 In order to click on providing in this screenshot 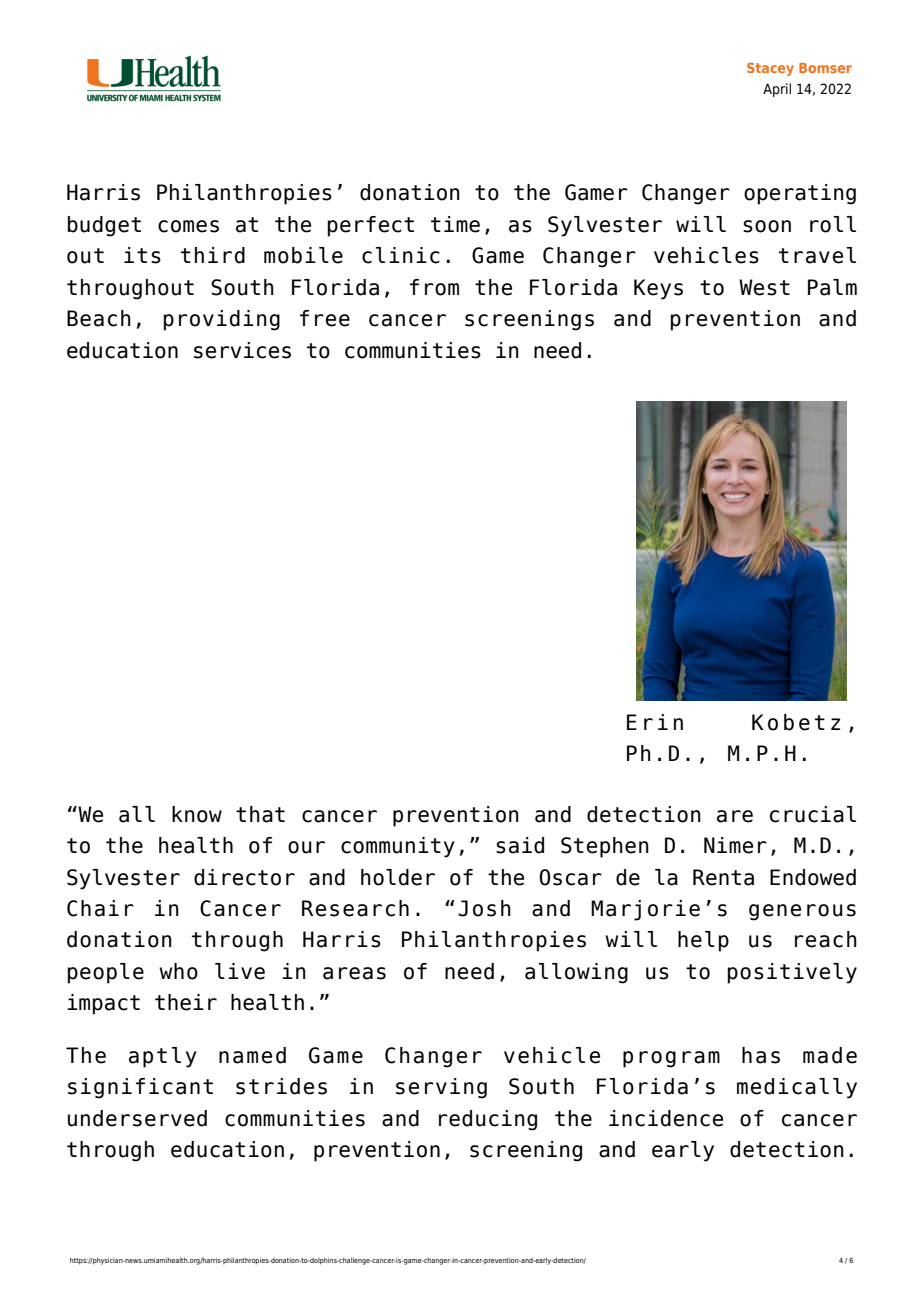, I will do `click(222, 320)`.
